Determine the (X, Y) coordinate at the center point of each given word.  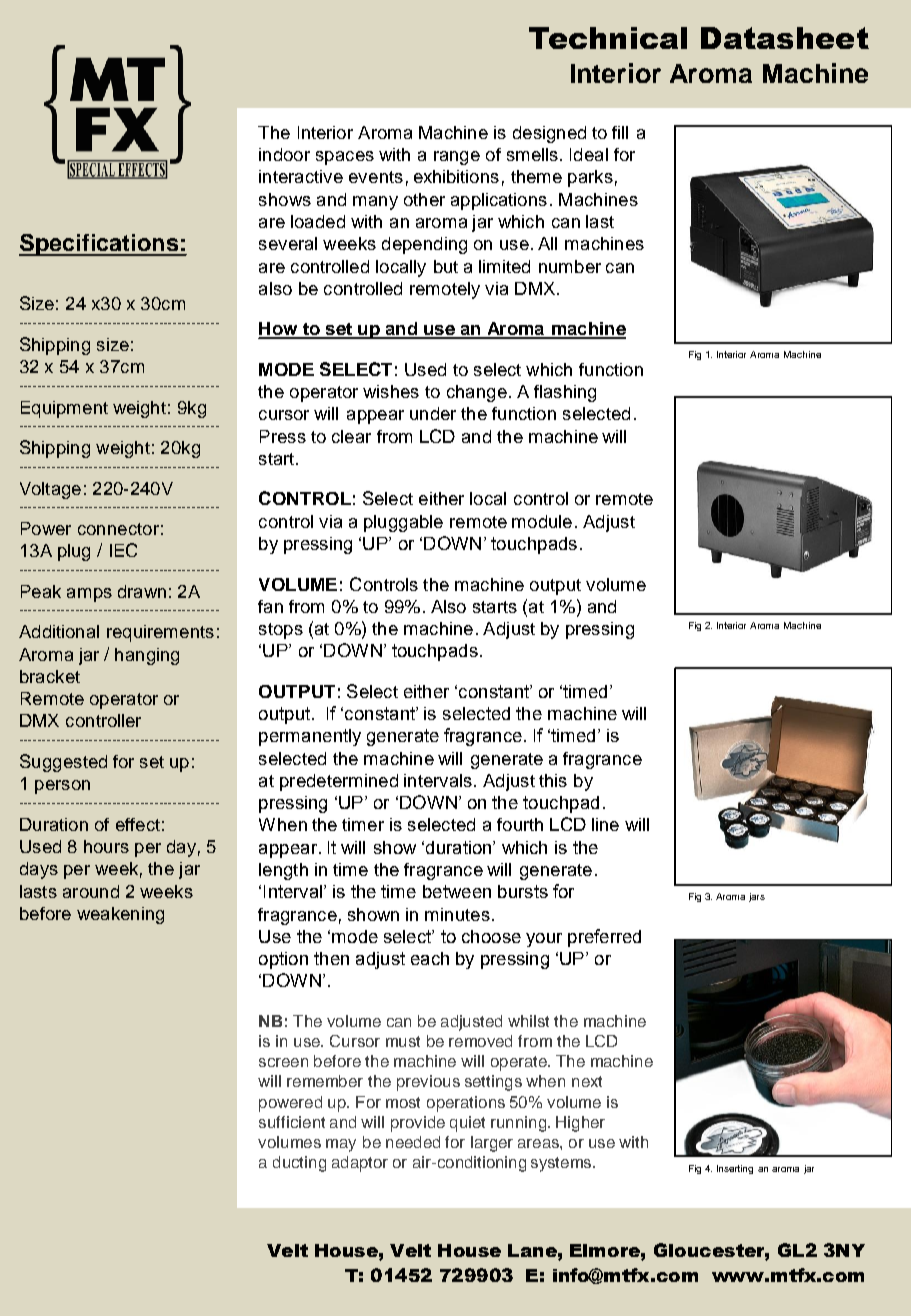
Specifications (99, 245)
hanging (147, 656)
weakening (120, 915)
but (446, 266)
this (553, 780)
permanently (310, 737)
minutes (457, 914)
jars (757, 897)
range (457, 158)
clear (351, 436)
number (570, 266)
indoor (284, 154)
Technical (608, 38)
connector (118, 529)
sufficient (292, 1122)
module (542, 521)
